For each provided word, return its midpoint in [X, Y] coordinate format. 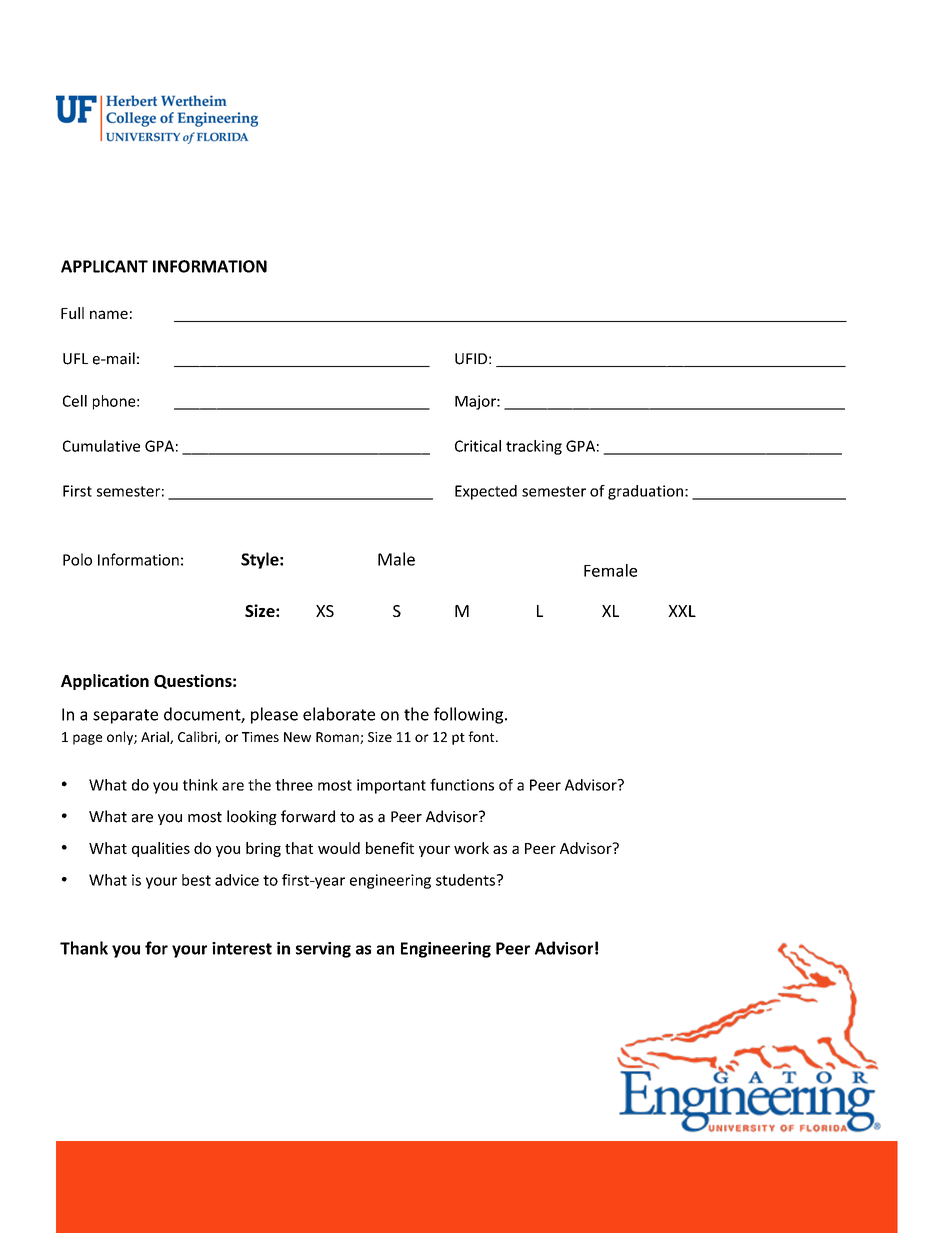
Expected [486, 492]
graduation [645, 492]
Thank [84, 948]
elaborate [339, 714]
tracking [534, 447]
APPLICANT [104, 266]
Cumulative [101, 446]
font [482, 736]
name [109, 314]
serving [323, 950]
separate [125, 716]
